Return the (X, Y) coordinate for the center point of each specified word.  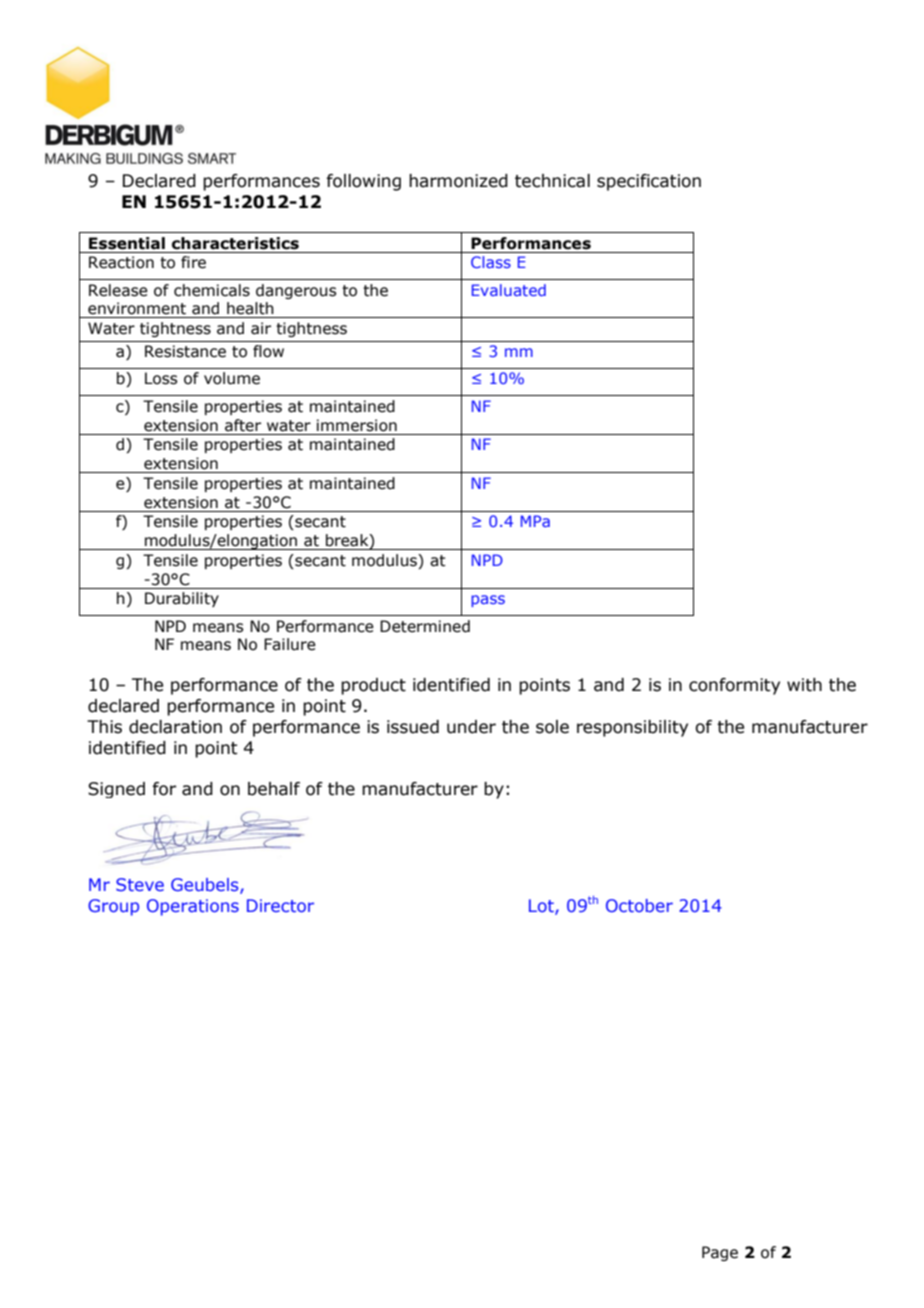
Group (113, 907)
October (639, 905)
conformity (734, 686)
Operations (193, 907)
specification (649, 182)
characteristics (235, 243)
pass (488, 601)
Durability (182, 599)
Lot (542, 907)
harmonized (458, 181)
